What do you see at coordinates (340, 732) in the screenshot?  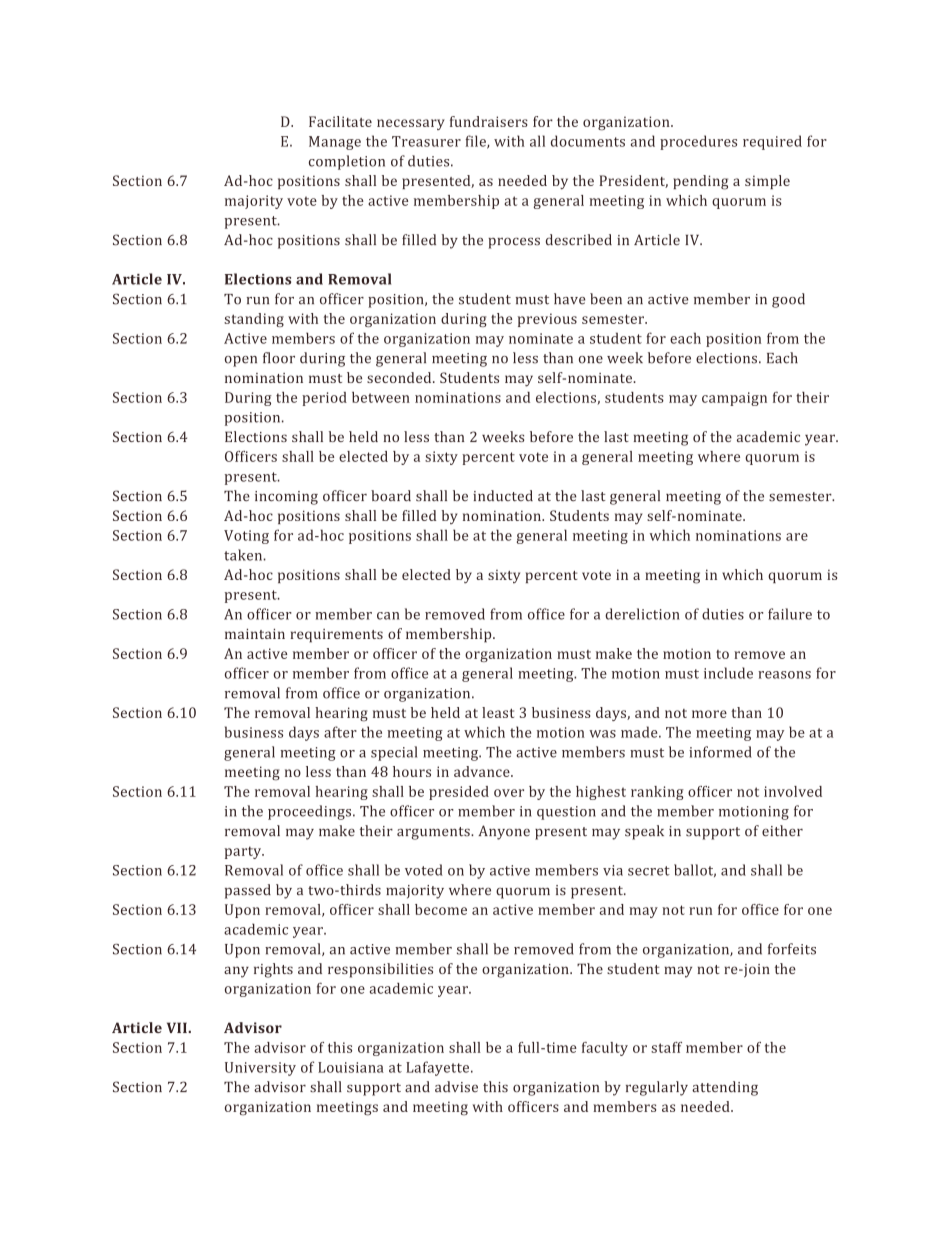 I see `after` at bounding box center [340, 732].
